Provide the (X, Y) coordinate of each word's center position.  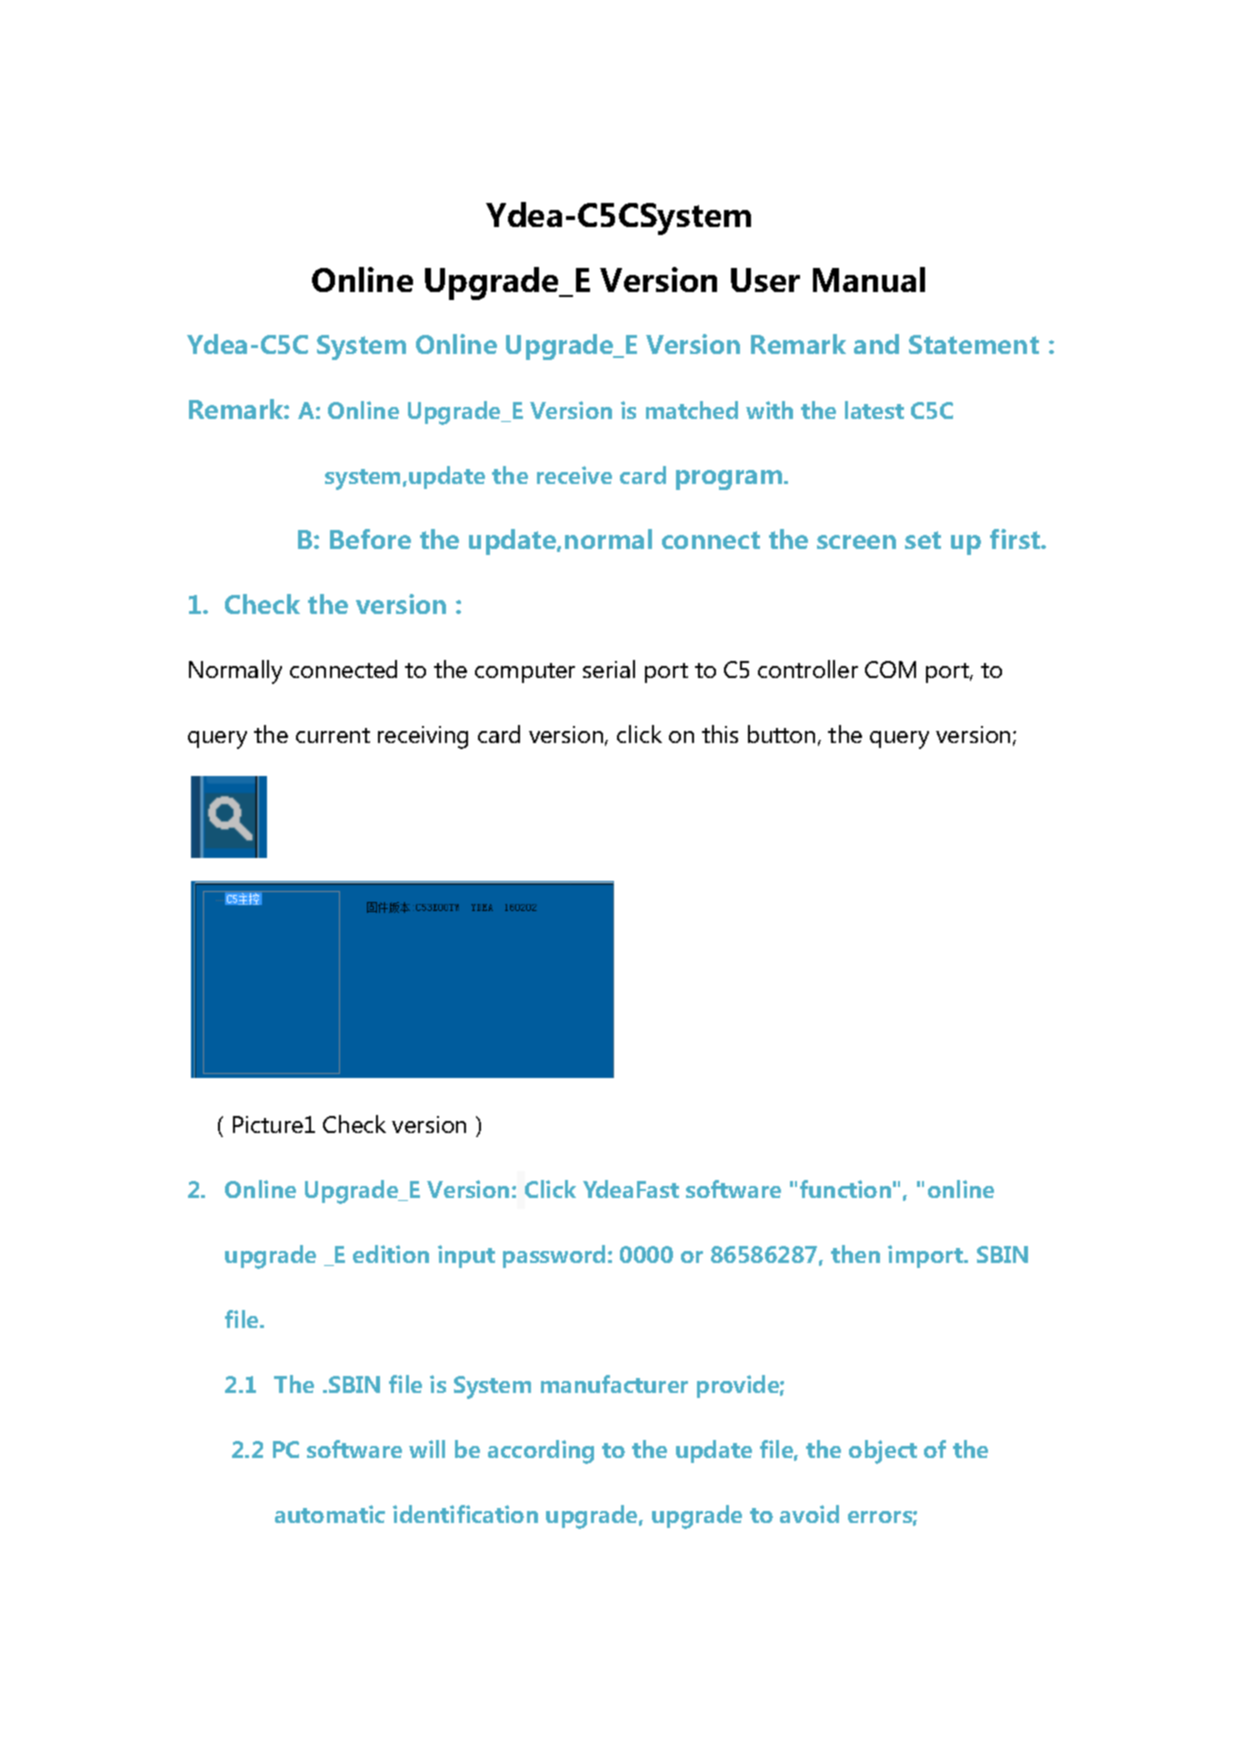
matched (692, 410)
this (720, 734)
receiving (423, 737)
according (541, 1452)
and (876, 344)
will (427, 1449)
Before (370, 539)
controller (808, 669)
